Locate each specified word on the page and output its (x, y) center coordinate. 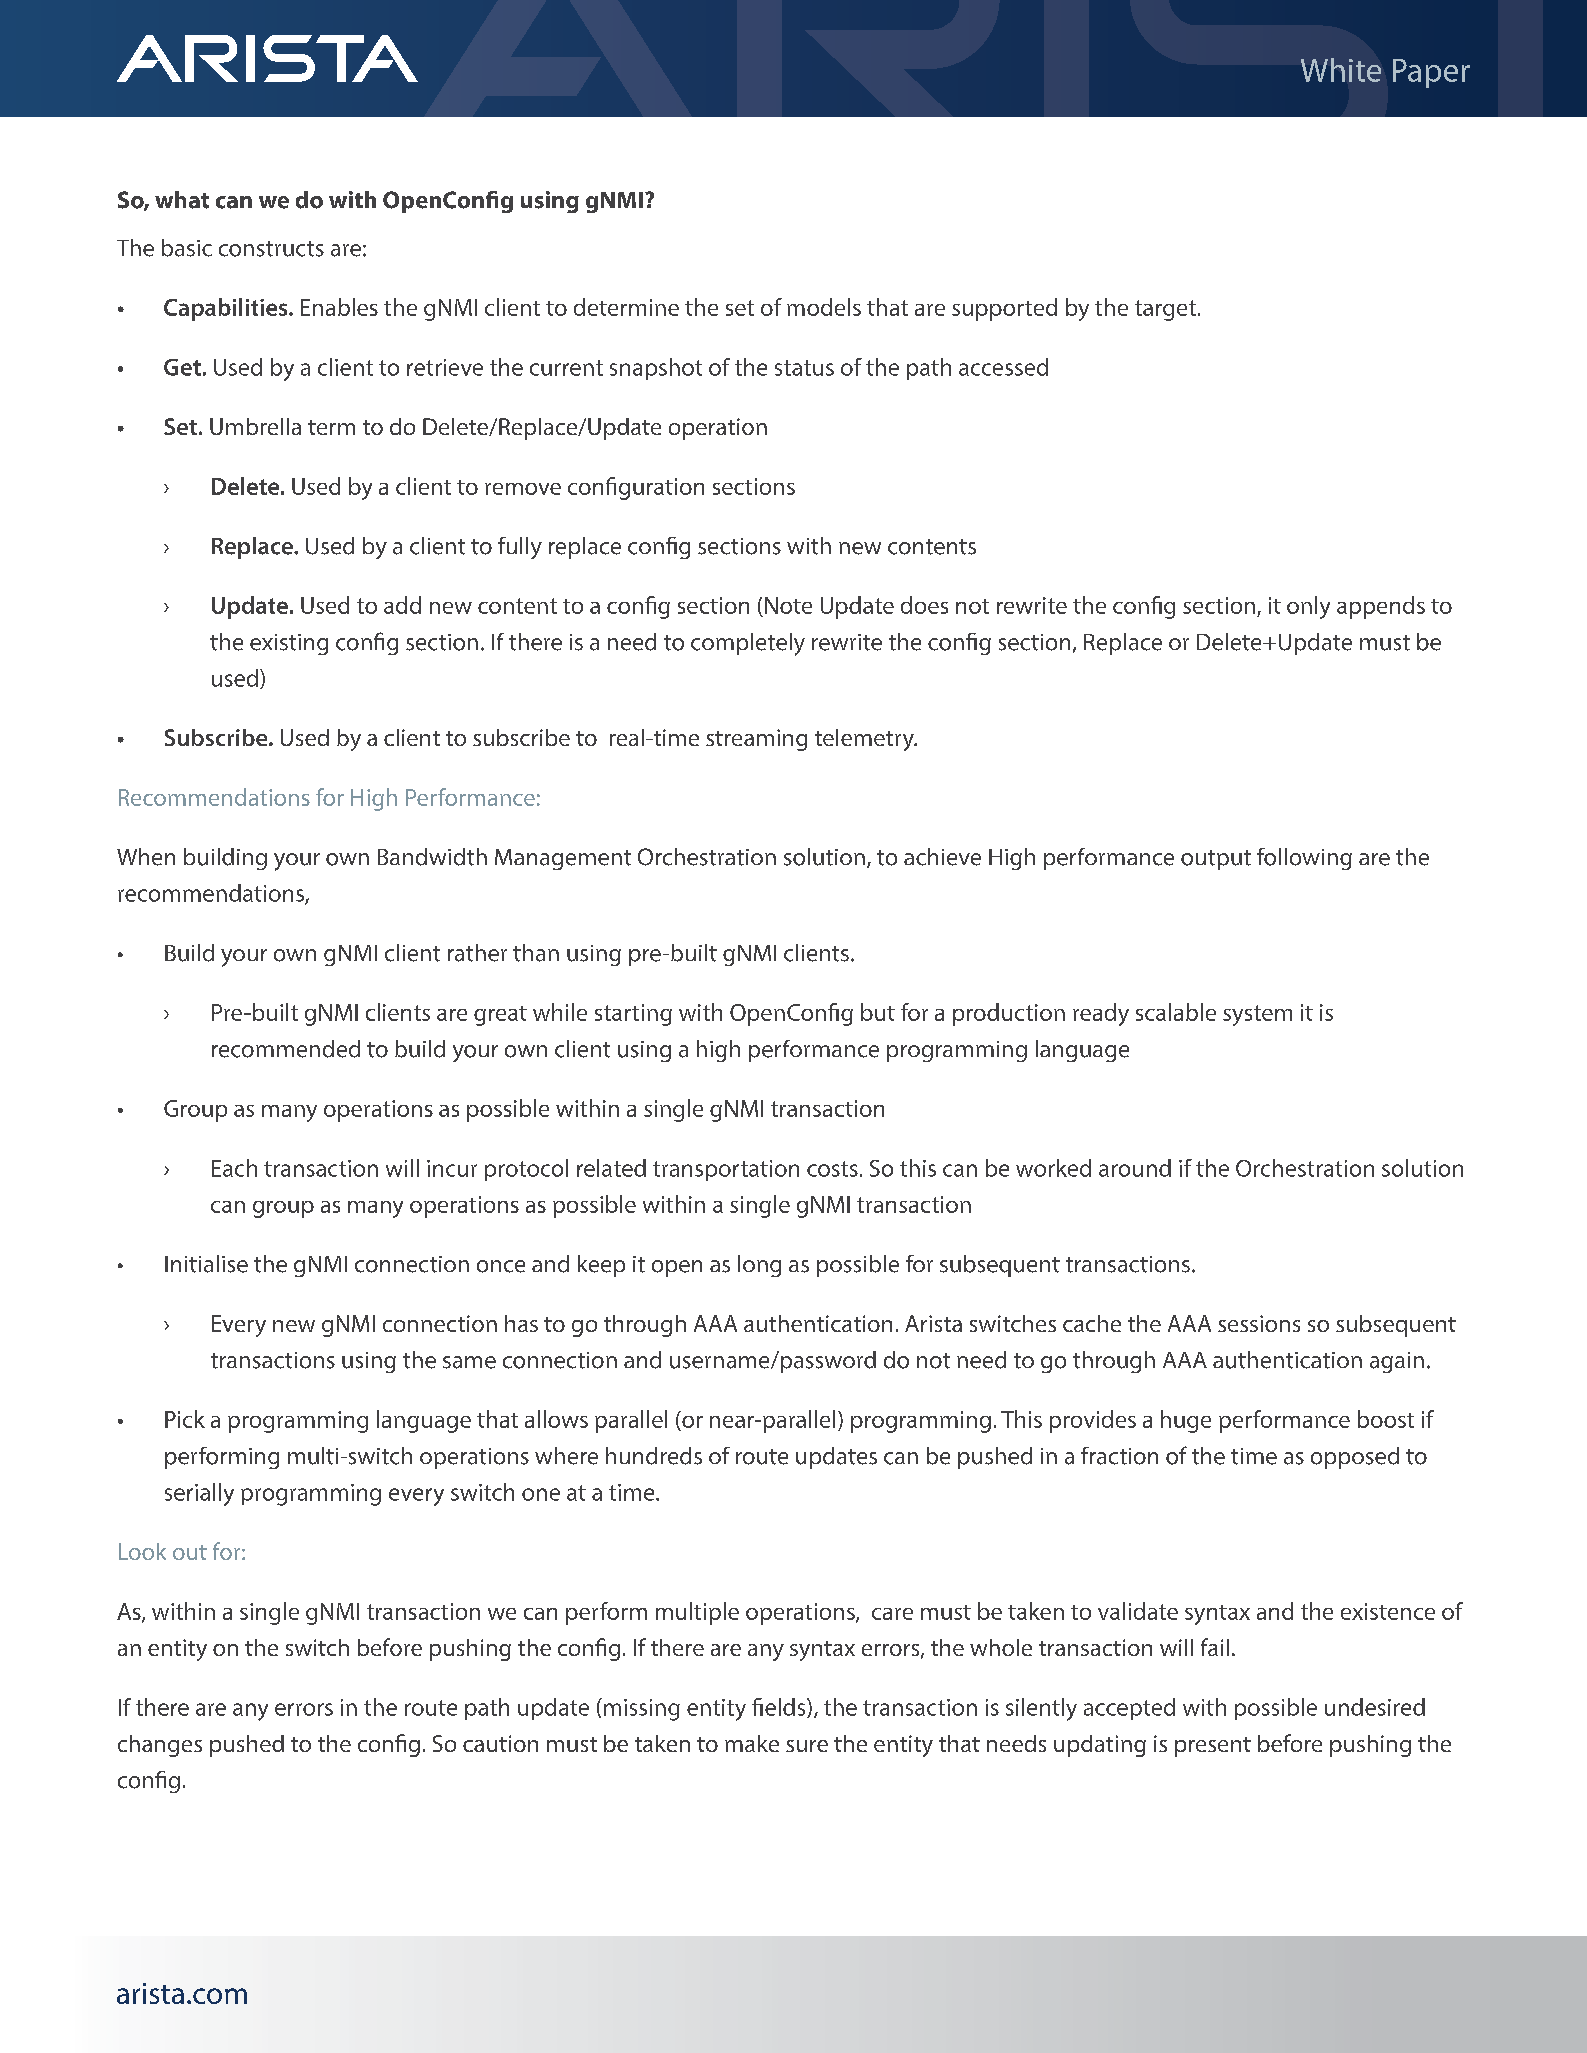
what (182, 200)
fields (780, 1708)
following (1304, 859)
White (1341, 70)
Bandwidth (432, 857)
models (824, 307)
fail (1215, 1647)
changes (160, 1746)
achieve (942, 857)
